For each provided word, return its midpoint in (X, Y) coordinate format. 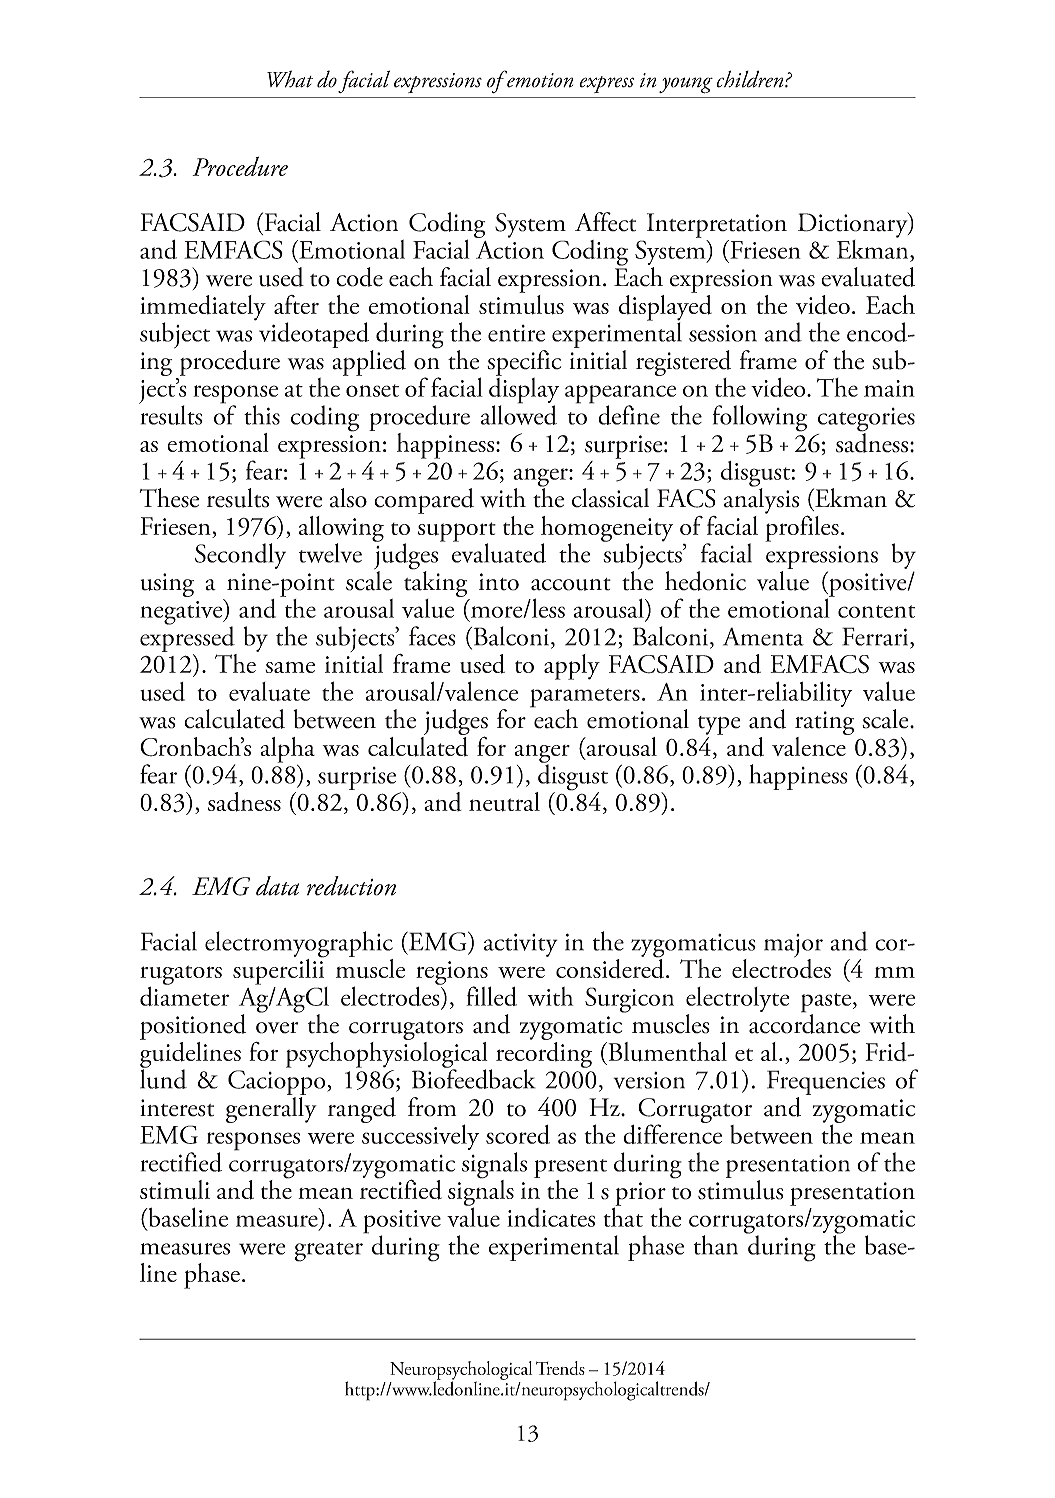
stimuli (175, 1190)
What (290, 79)
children (751, 79)
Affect (605, 222)
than (716, 1245)
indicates (551, 1217)
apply (572, 667)
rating (824, 724)
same (290, 667)
